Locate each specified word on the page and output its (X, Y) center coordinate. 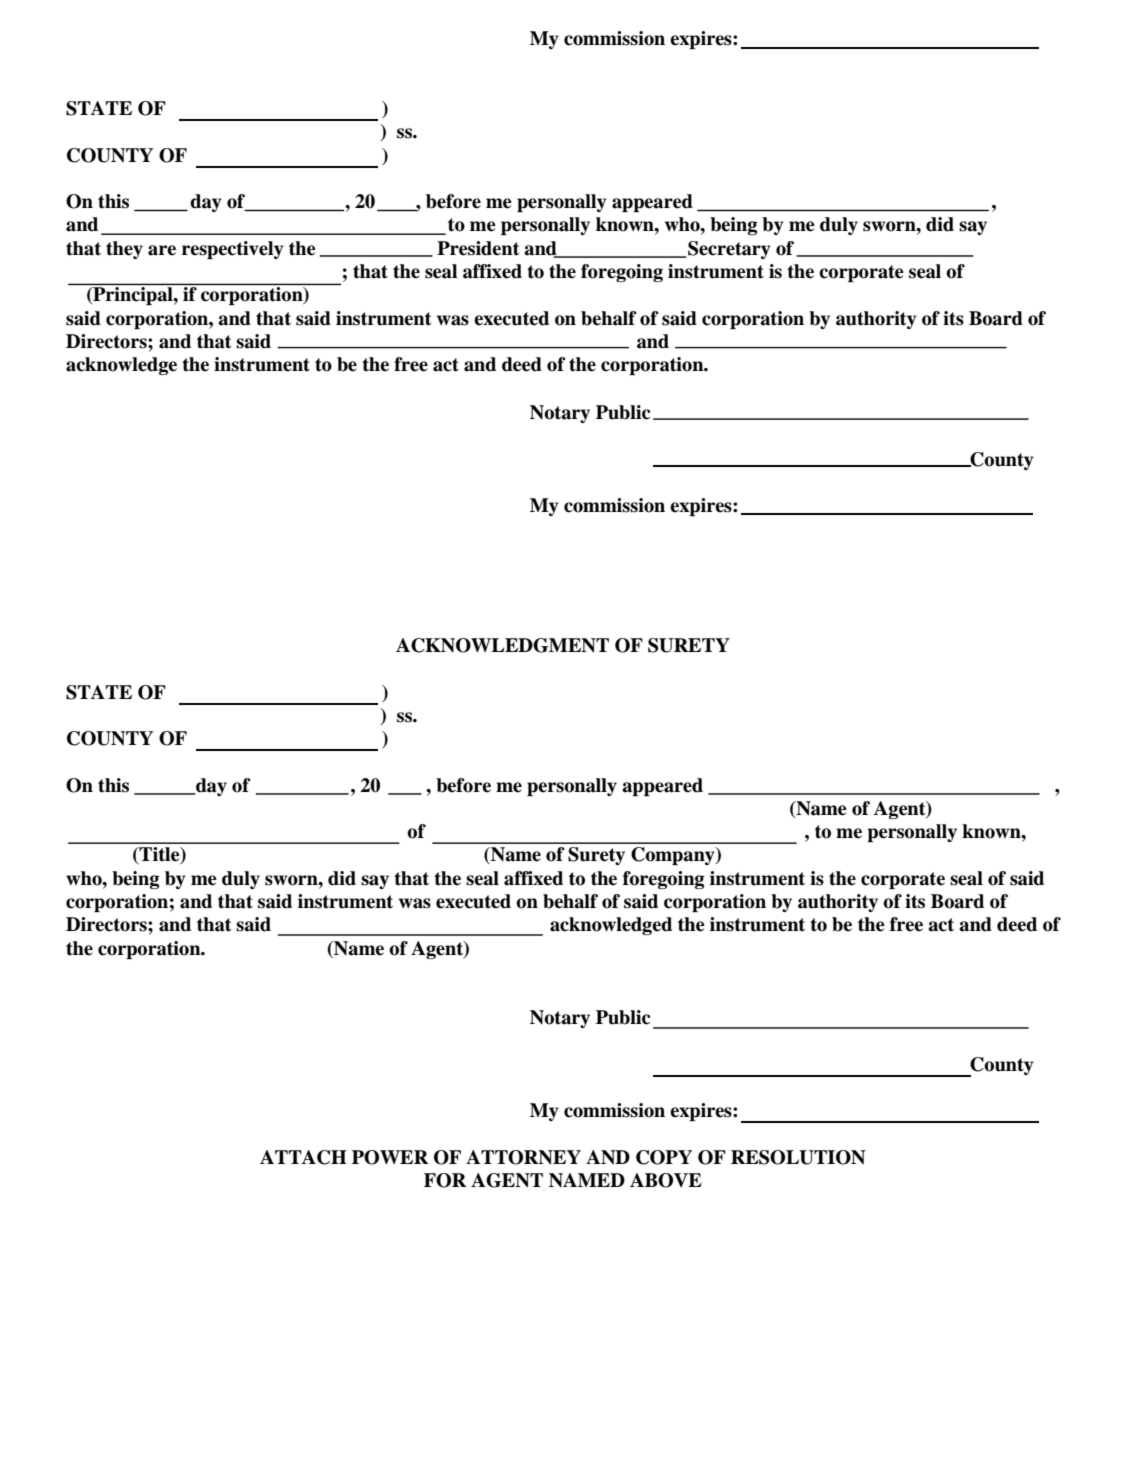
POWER (390, 1157)
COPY (664, 1157)
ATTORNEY (523, 1157)
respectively (233, 250)
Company (674, 856)
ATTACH (303, 1157)
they (124, 250)
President (478, 248)
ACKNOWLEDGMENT (502, 645)
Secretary (728, 250)
